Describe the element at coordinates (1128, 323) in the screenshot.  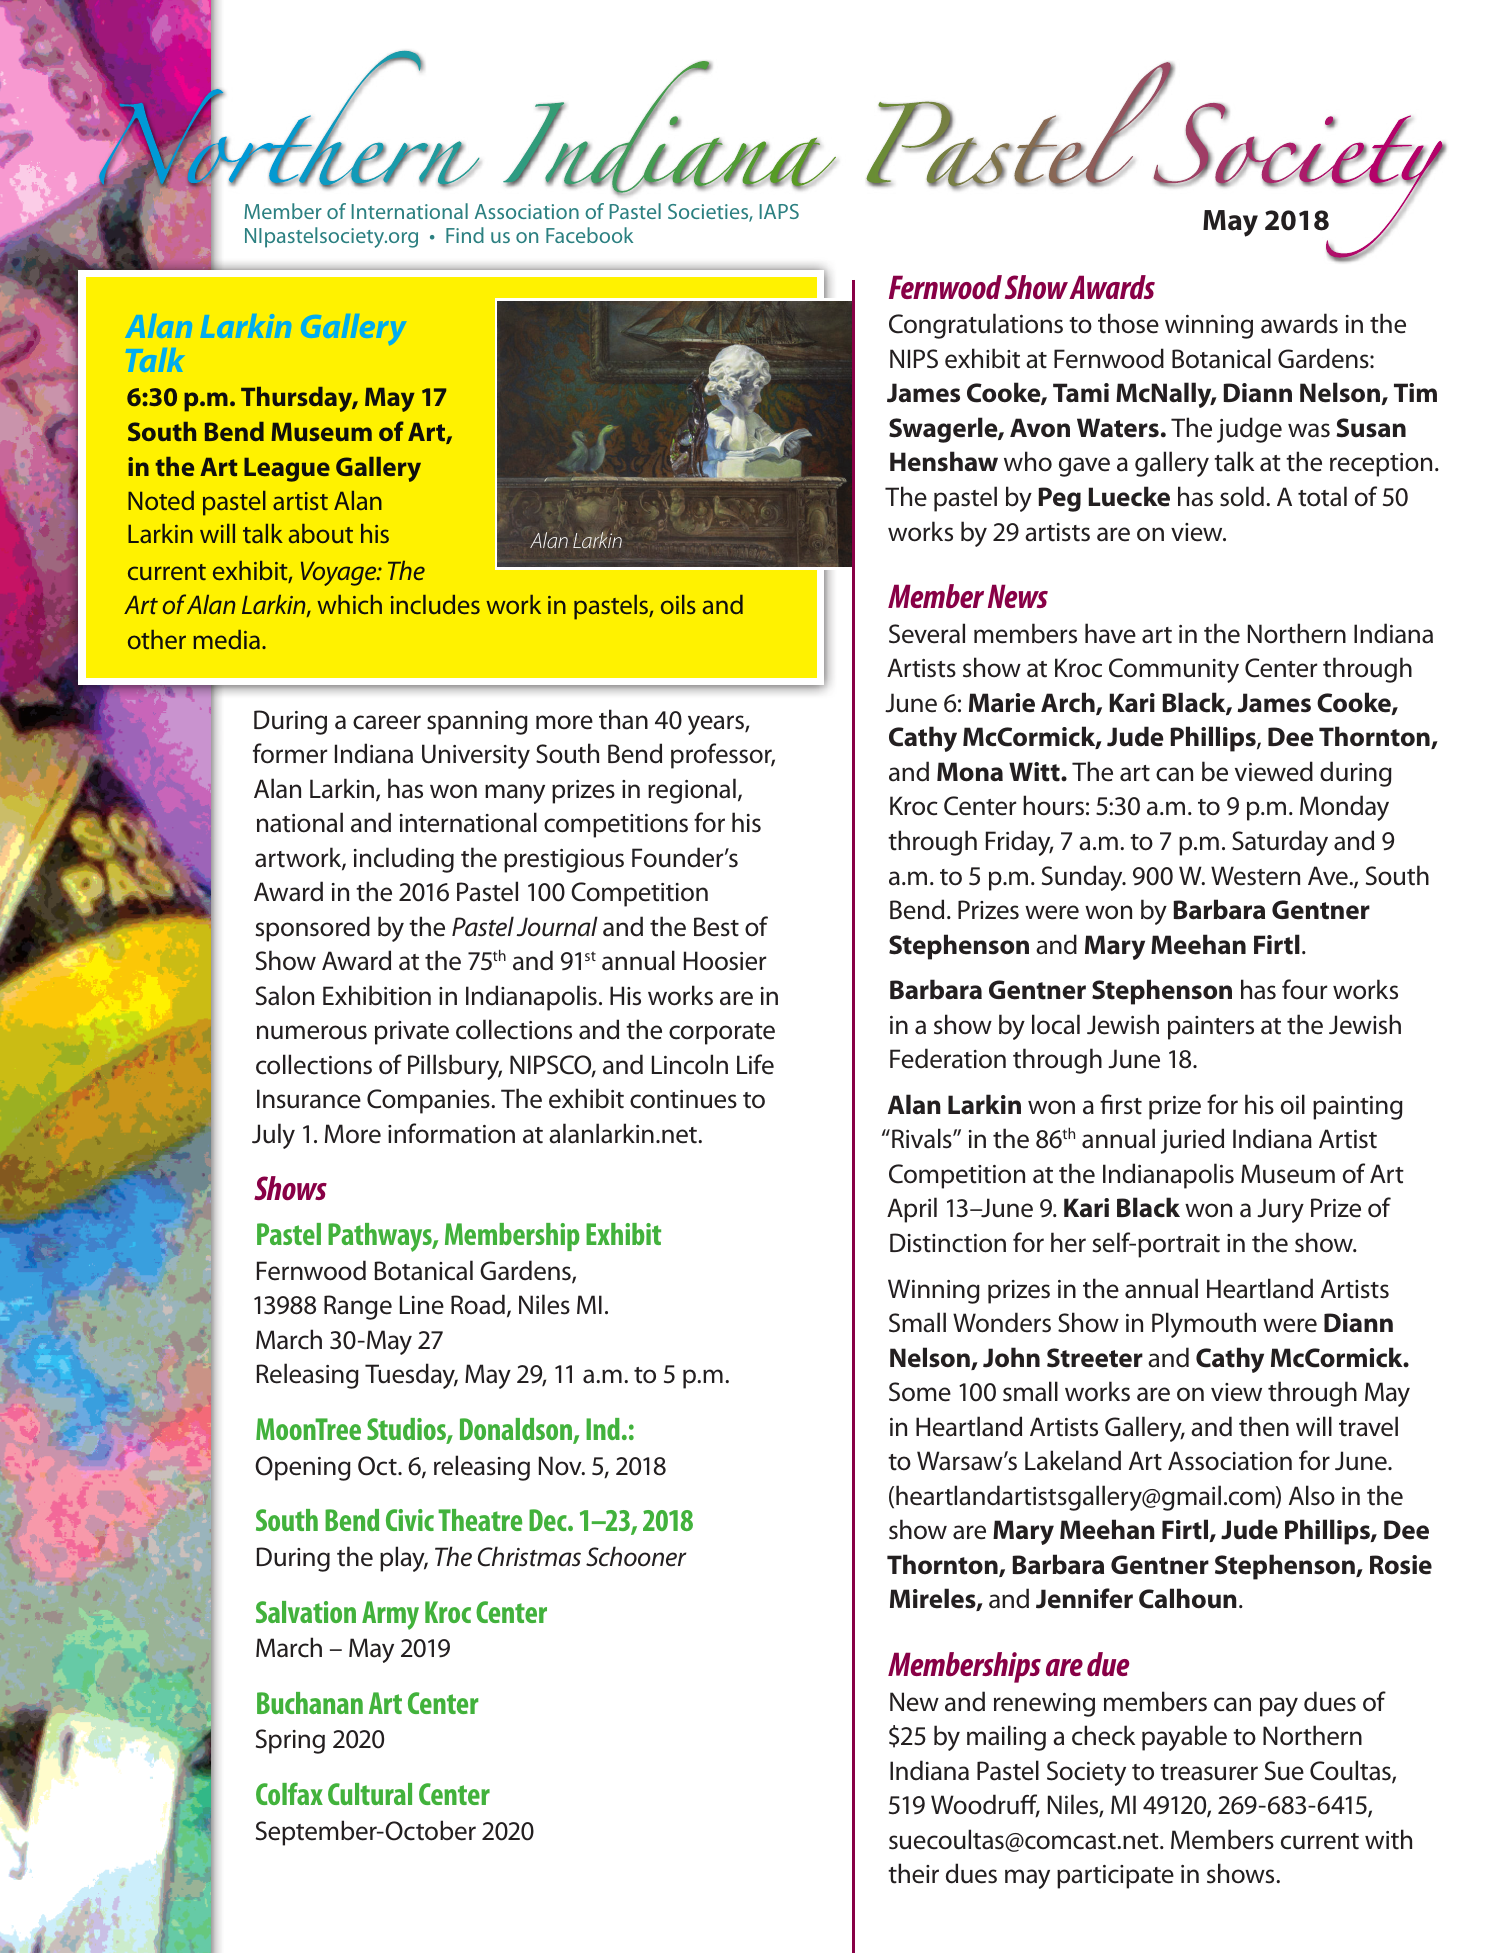
I see `those` at that location.
